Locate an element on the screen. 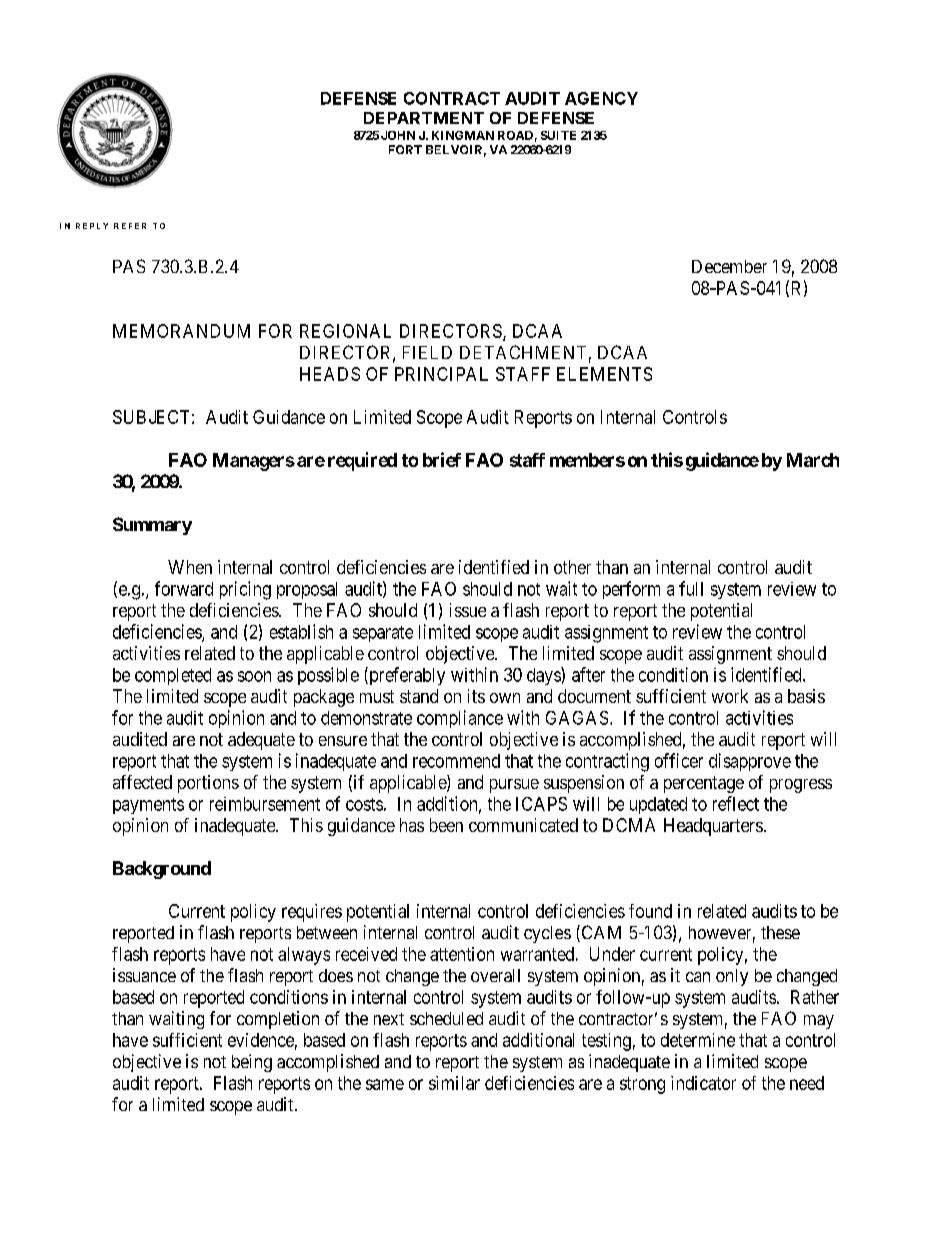  KINGMAN is located at coordinates (463, 135).
